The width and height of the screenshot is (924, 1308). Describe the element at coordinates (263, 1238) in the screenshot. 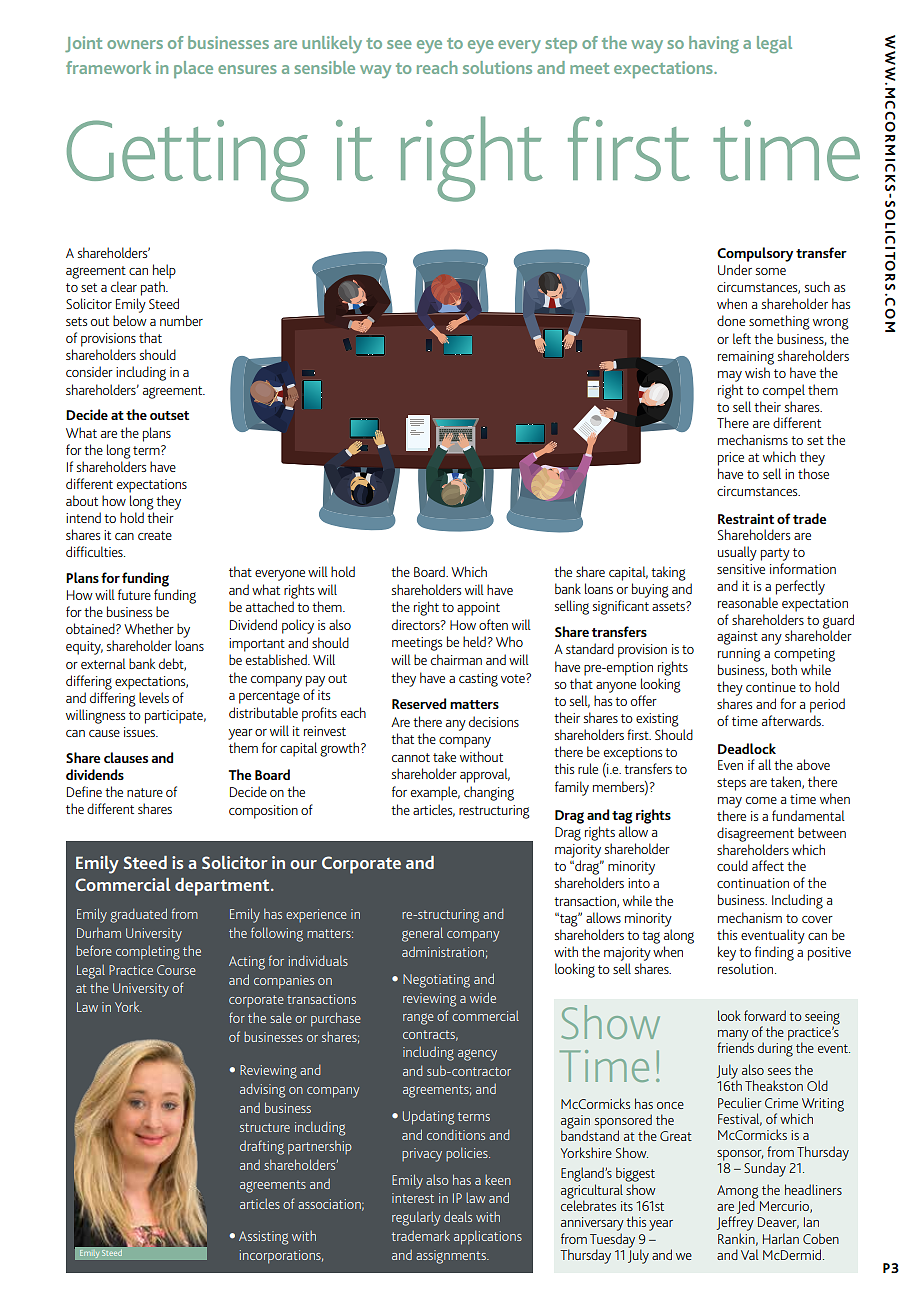

I see `Assisting` at that location.
